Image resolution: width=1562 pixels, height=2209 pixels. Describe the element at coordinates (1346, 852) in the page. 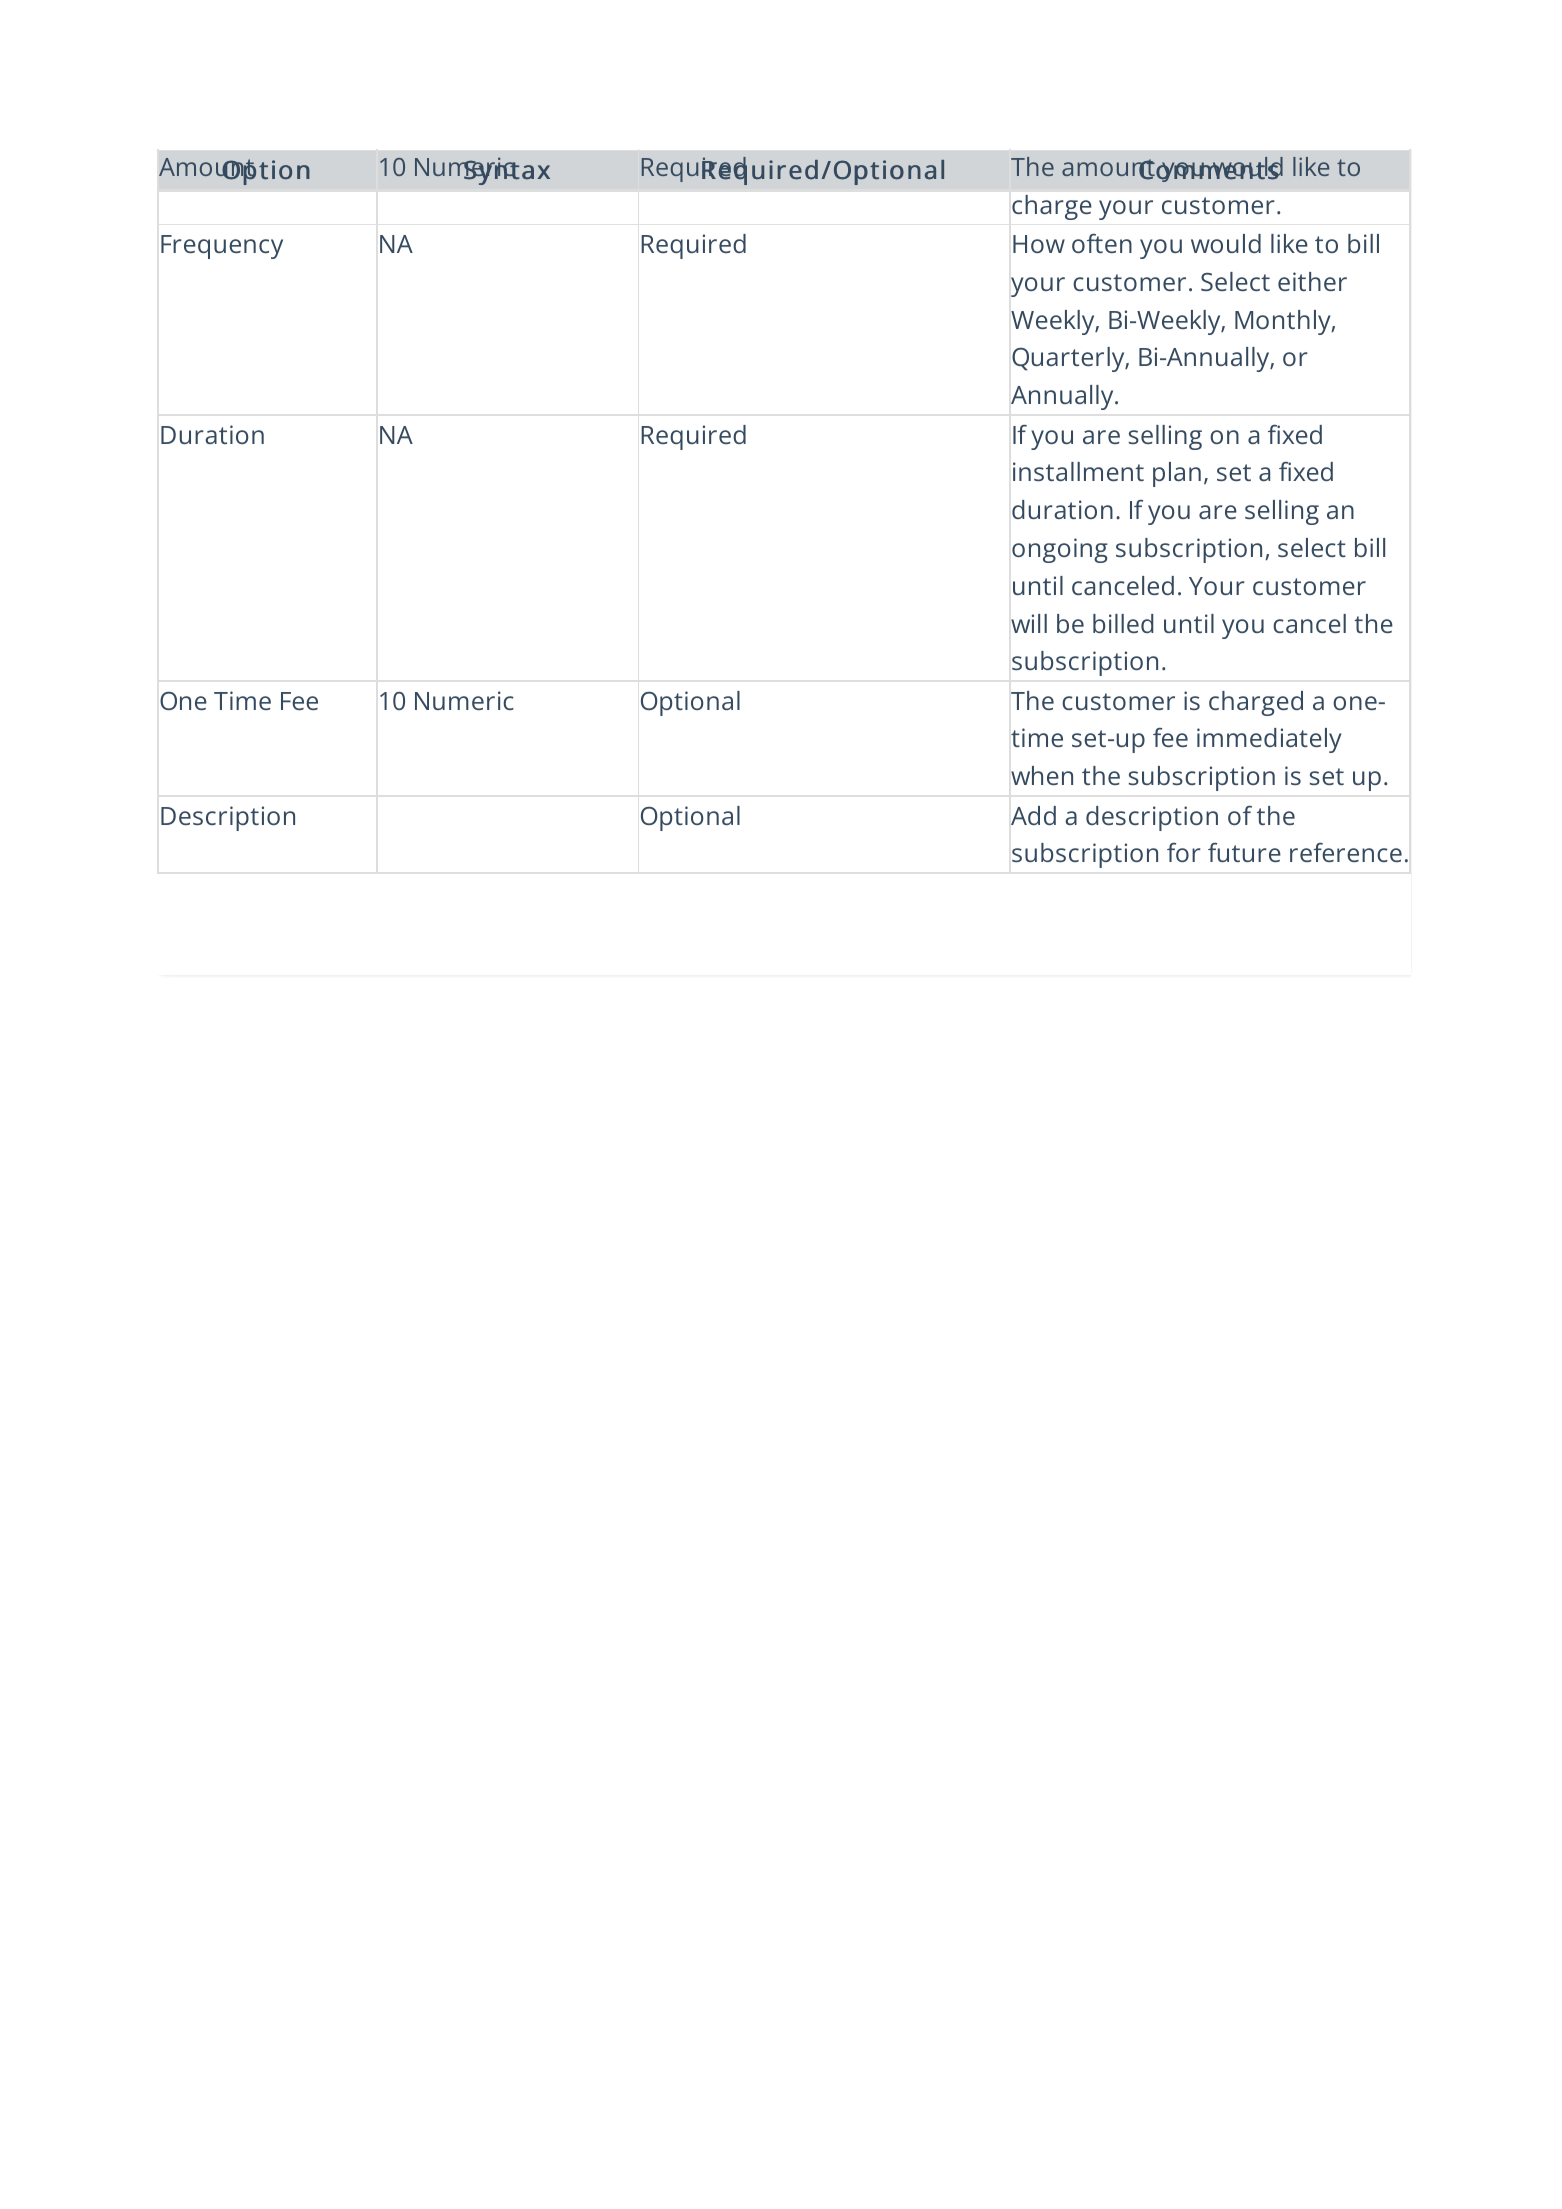

I see `reference` at that location.
